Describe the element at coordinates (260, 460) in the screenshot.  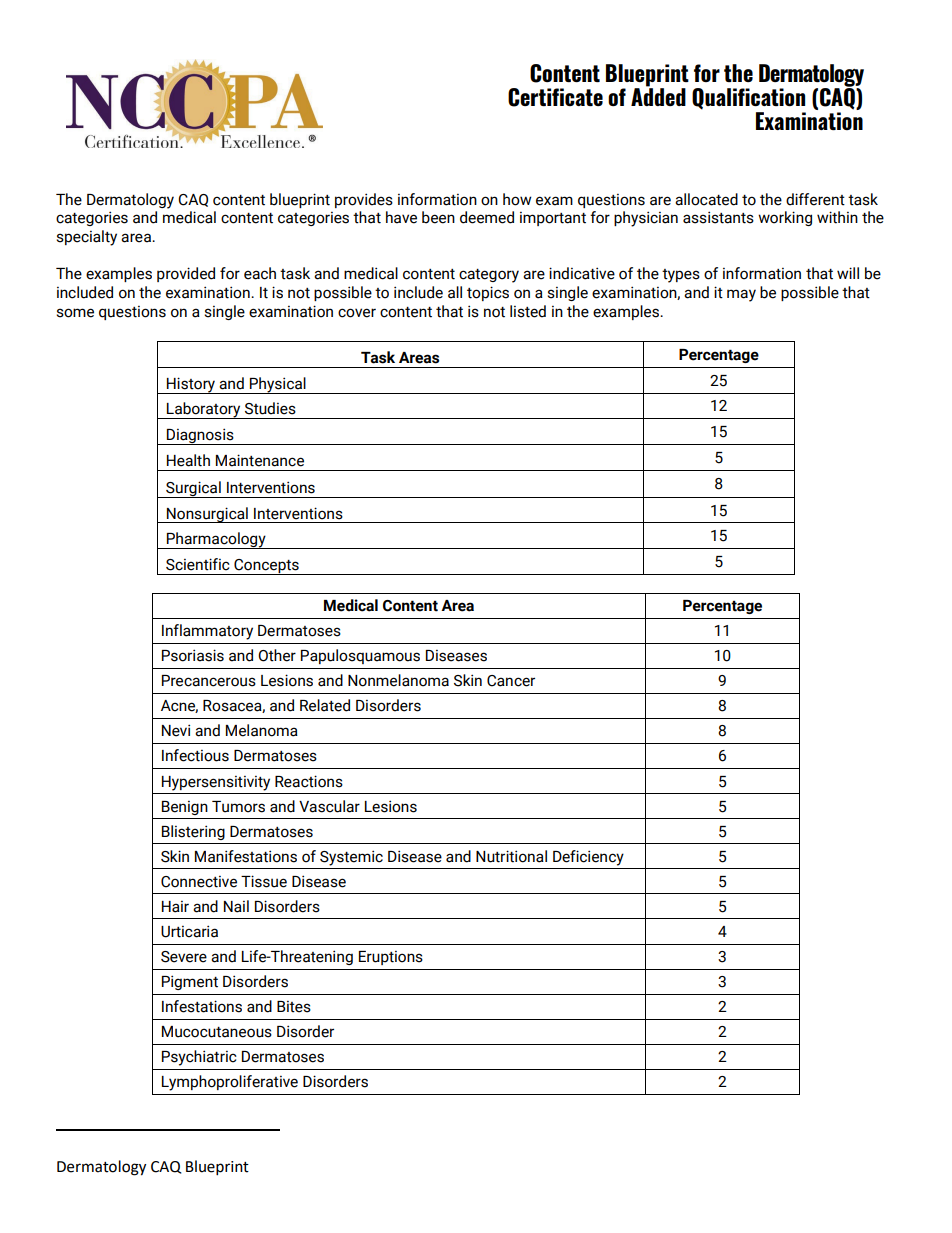
I see `Maintenance` at that location.
